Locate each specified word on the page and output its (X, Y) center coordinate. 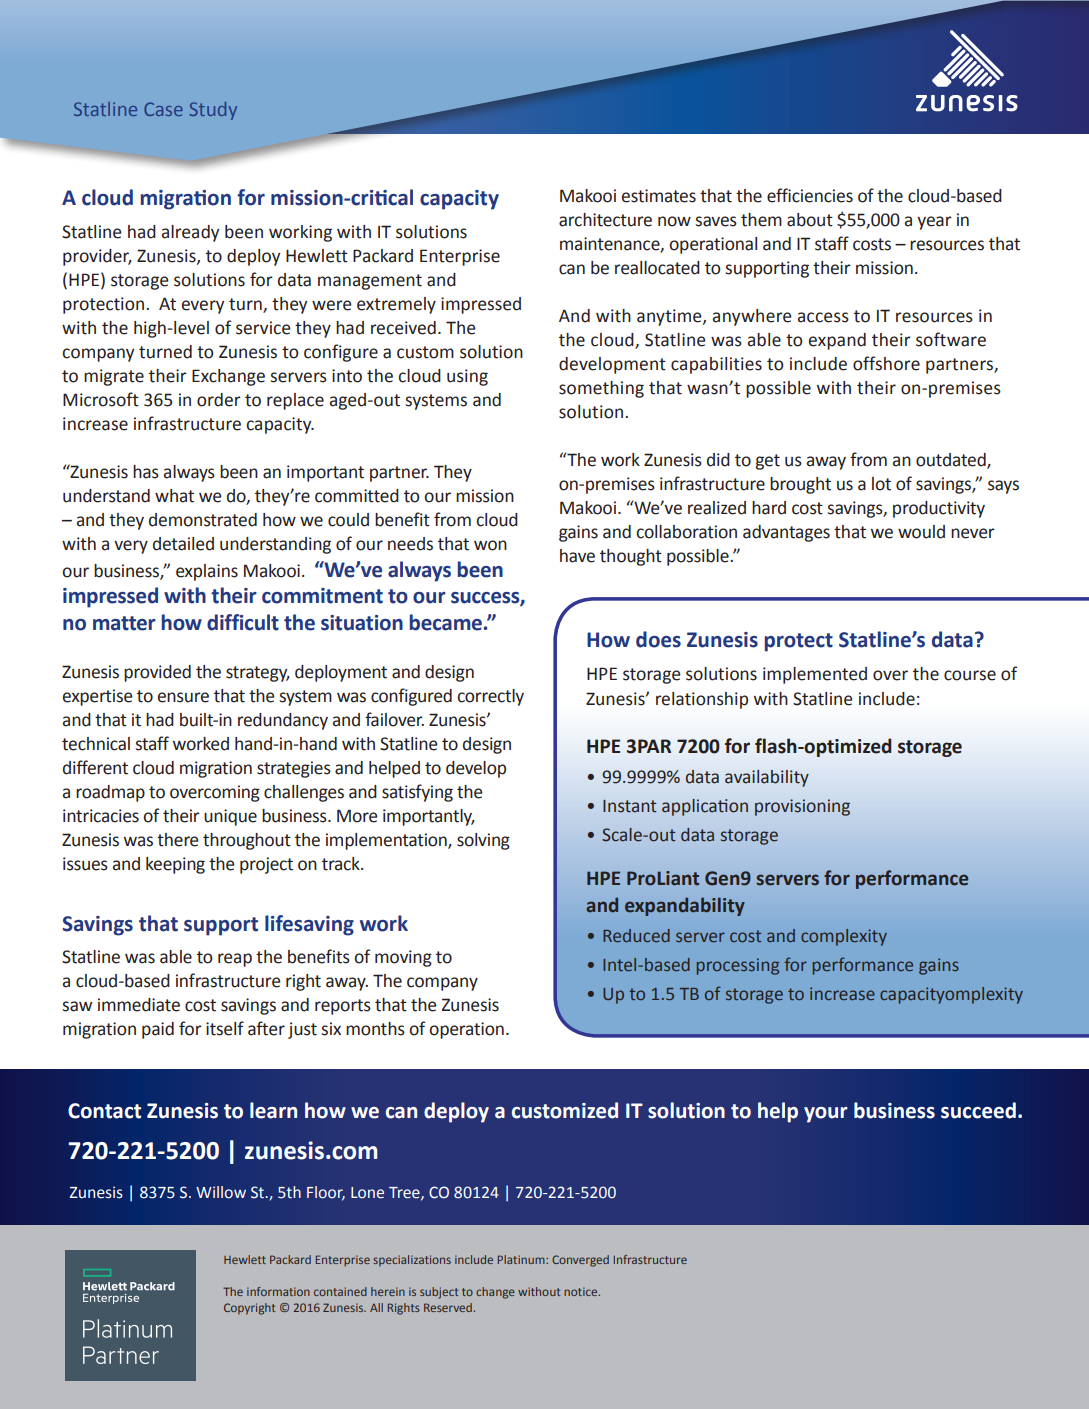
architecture (605, 220)
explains (207, 572)
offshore (886, 363)
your (826, 1115)
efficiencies (810, 195)
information (278, 1291)
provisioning (802, 807)
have (577, 556)
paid (158, 1030)
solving (483, 841)
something (601, 389)
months (375, 1029)
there (178, 840)
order (219, 400)
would (921, 532)
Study (213, 111)
